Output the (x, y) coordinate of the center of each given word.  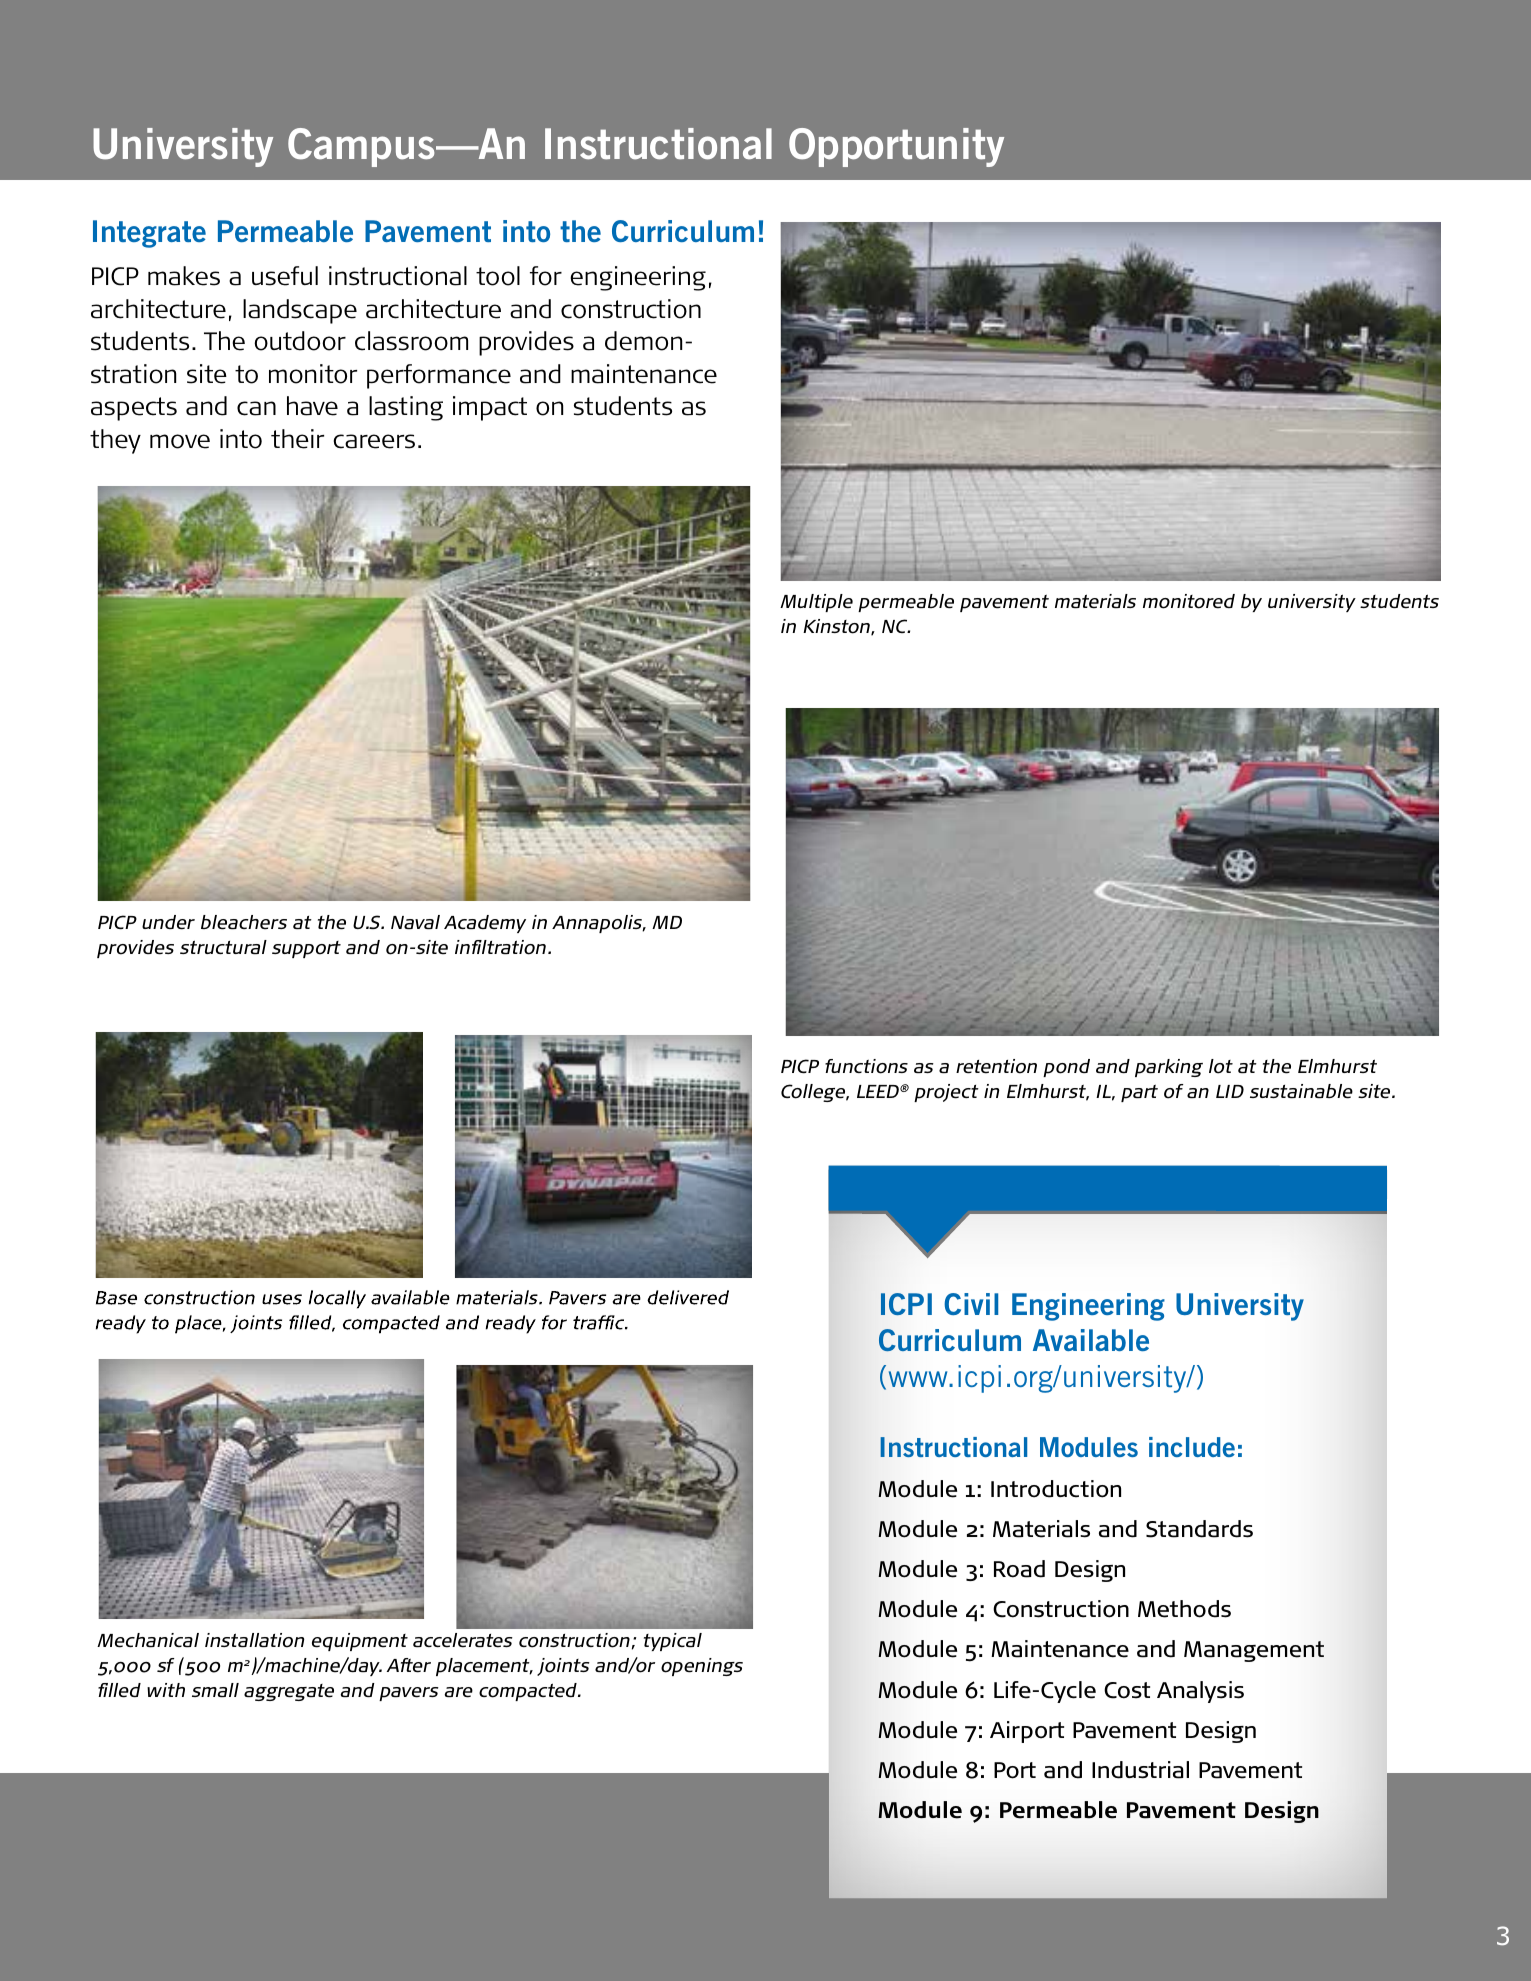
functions (866, 1066)
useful (285, 276)
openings (702, 1667)
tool (498, 276)
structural (223, 947)
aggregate (289, 1692)
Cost (1127, 1690)
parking (1169, 1068)
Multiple (816, 603)
